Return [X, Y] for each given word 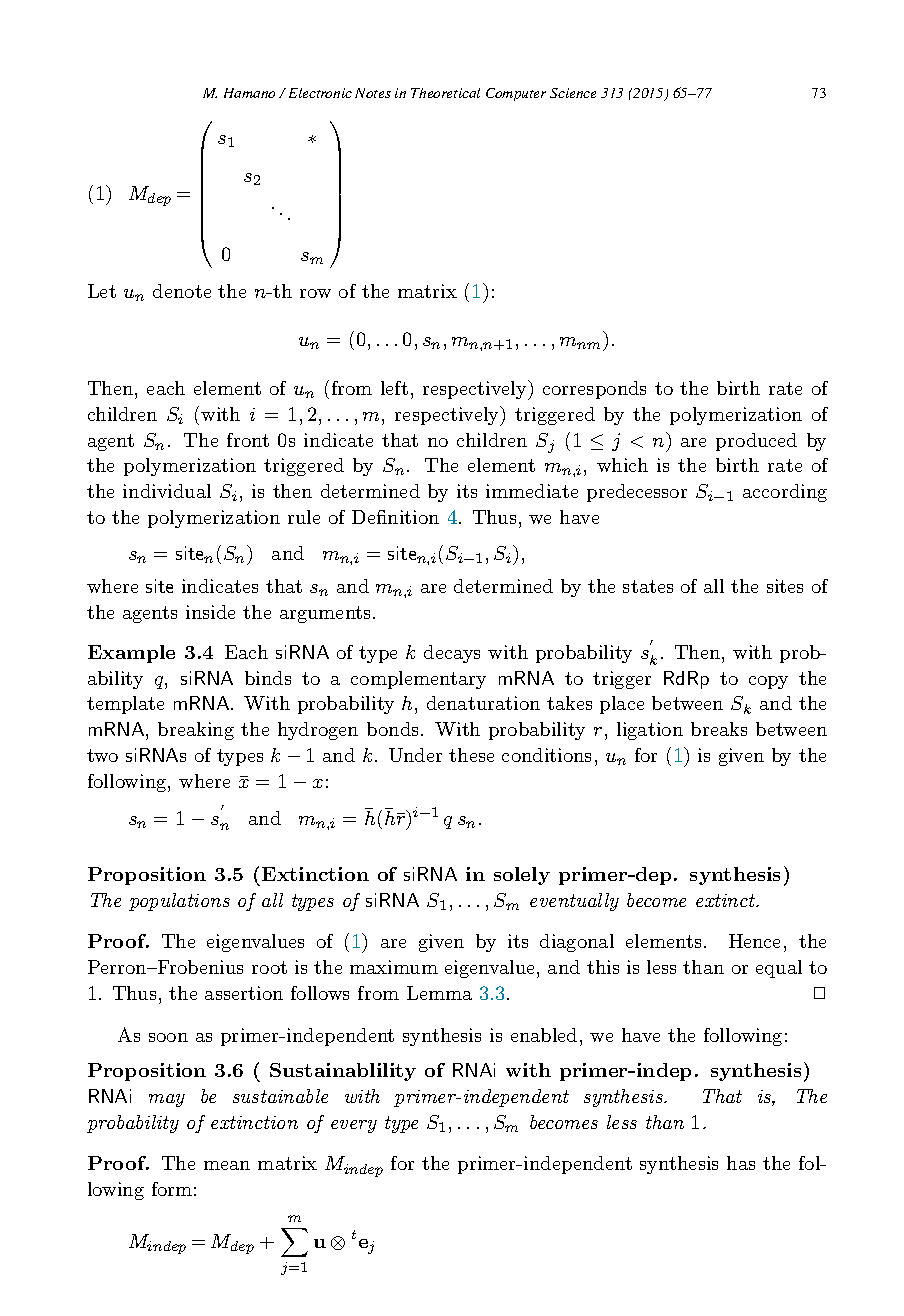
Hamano [249, 93]
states [648, 586]
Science [573, 93]
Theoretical [445, 93]
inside [210, 612]
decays [452, 654]
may [167, 1100]
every [354, 1126]
